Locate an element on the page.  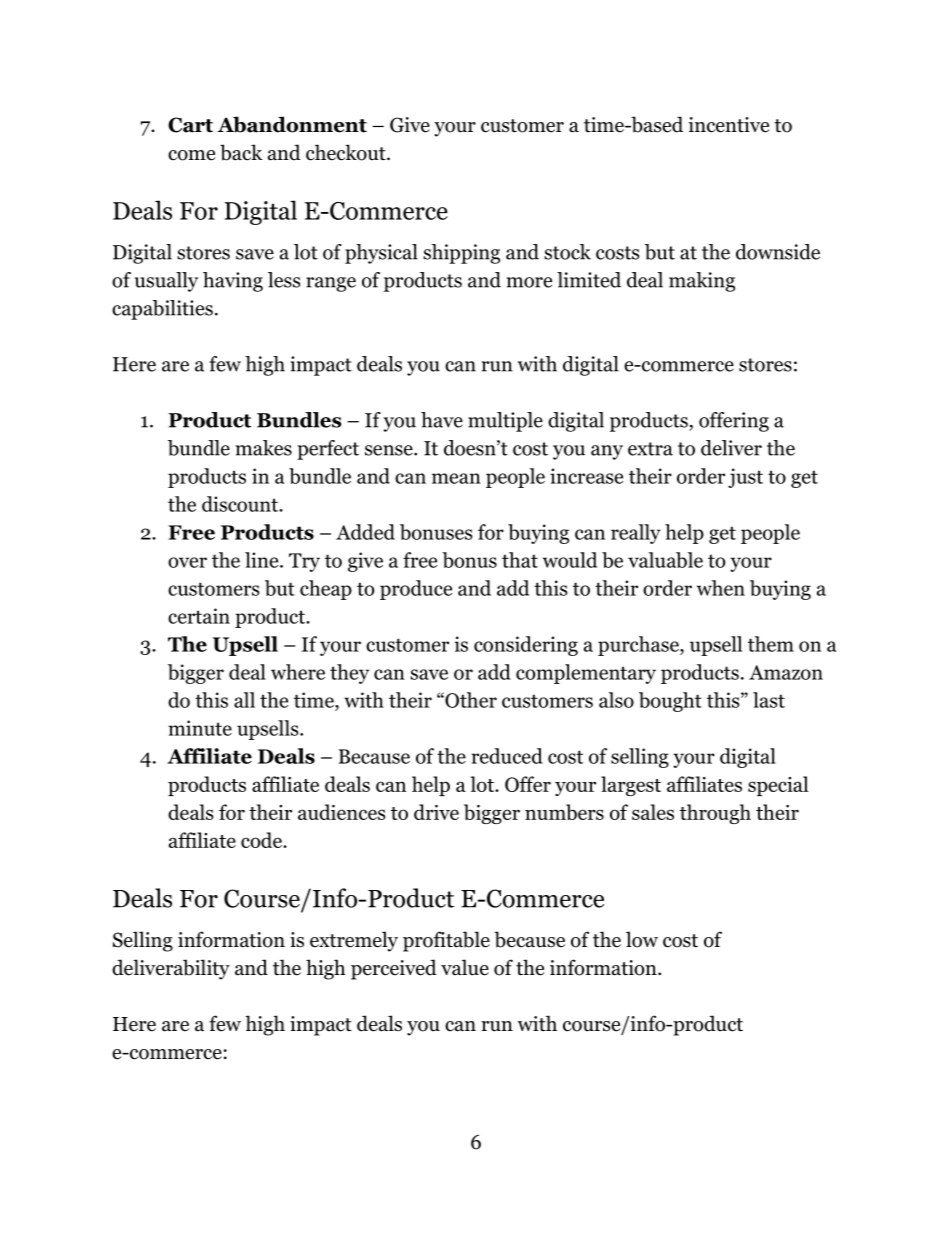
line is located at coordinates (263, 560).
